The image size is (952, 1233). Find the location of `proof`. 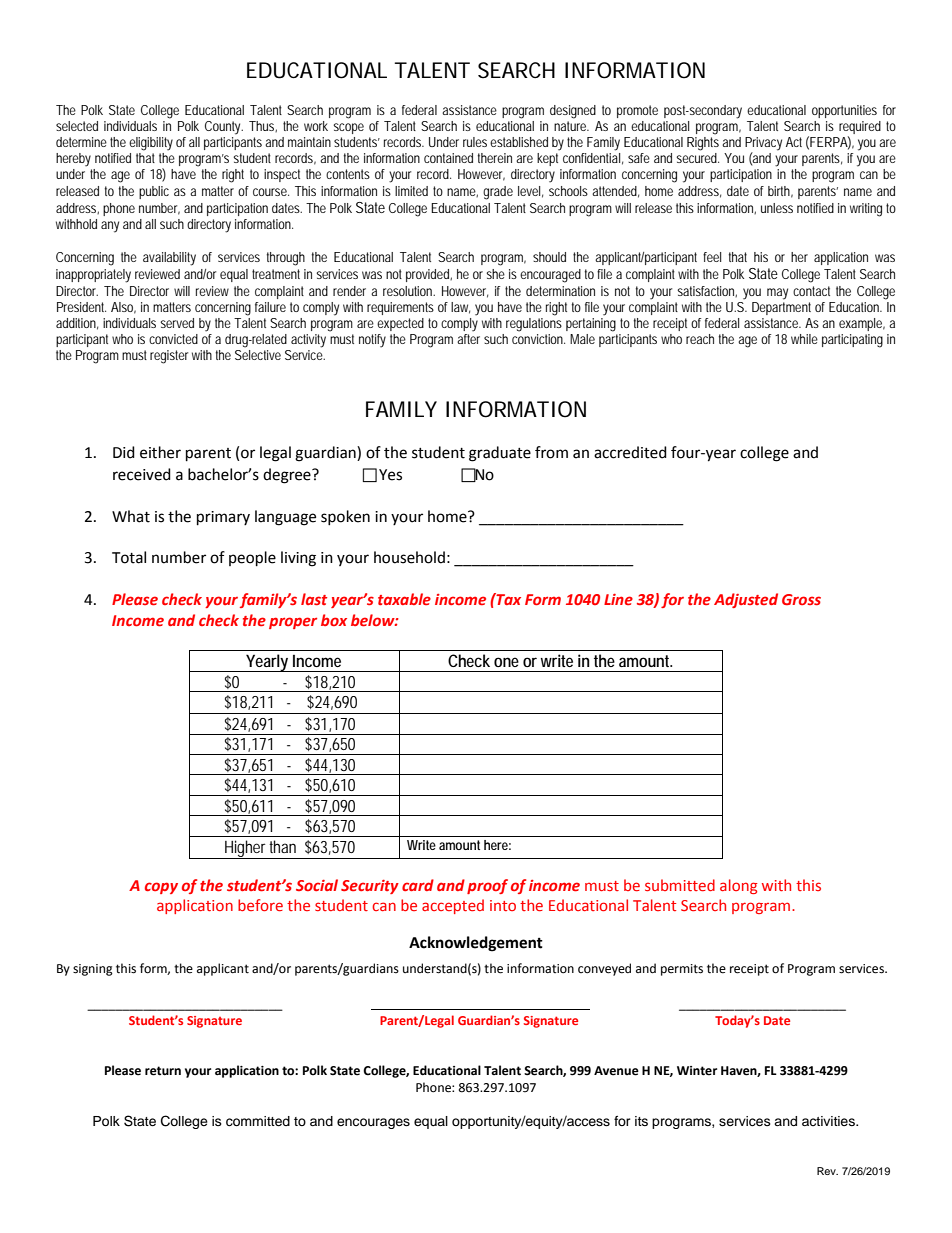

proof is located at coordinates (487, 886).
